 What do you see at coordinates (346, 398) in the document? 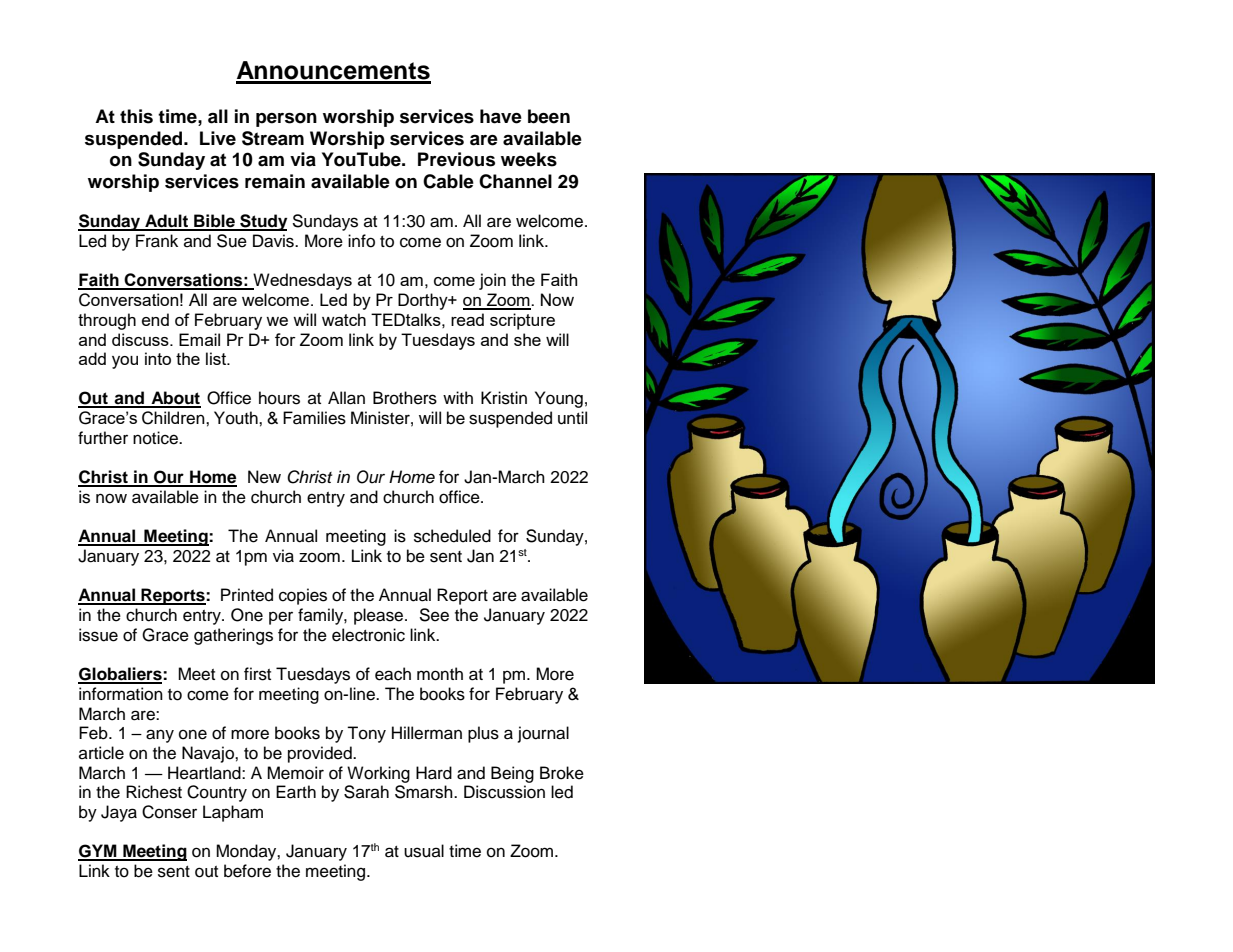
I see `Allan` at bounding box center [346, 398].
